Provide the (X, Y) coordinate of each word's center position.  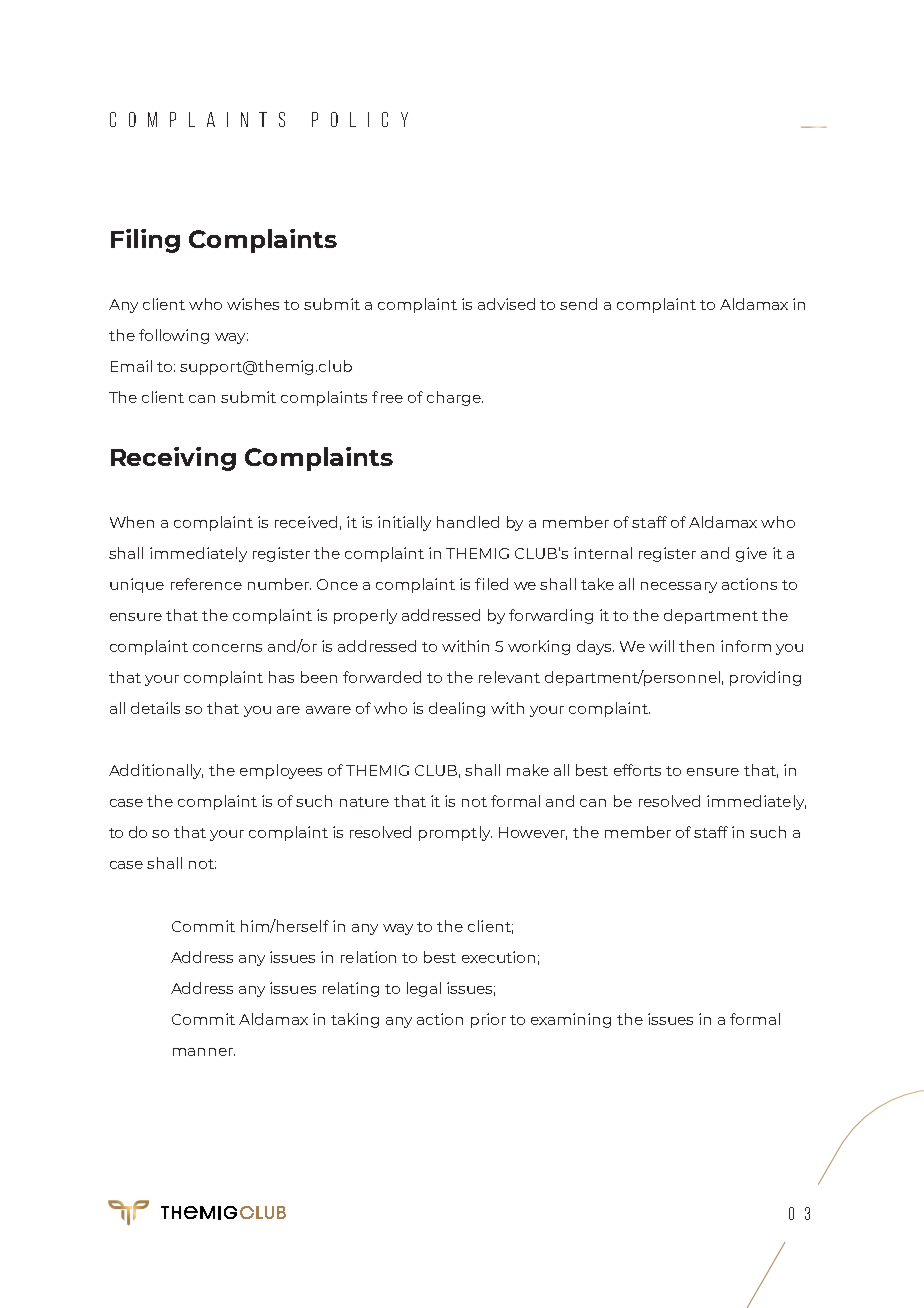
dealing (457, 709)
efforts (637, 770)
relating (351, 989)
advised (506, 304)
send (578, 304)
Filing (145, 241)
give (751, 554)
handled (468, 522)
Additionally (156, 771)
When (132, 522)
